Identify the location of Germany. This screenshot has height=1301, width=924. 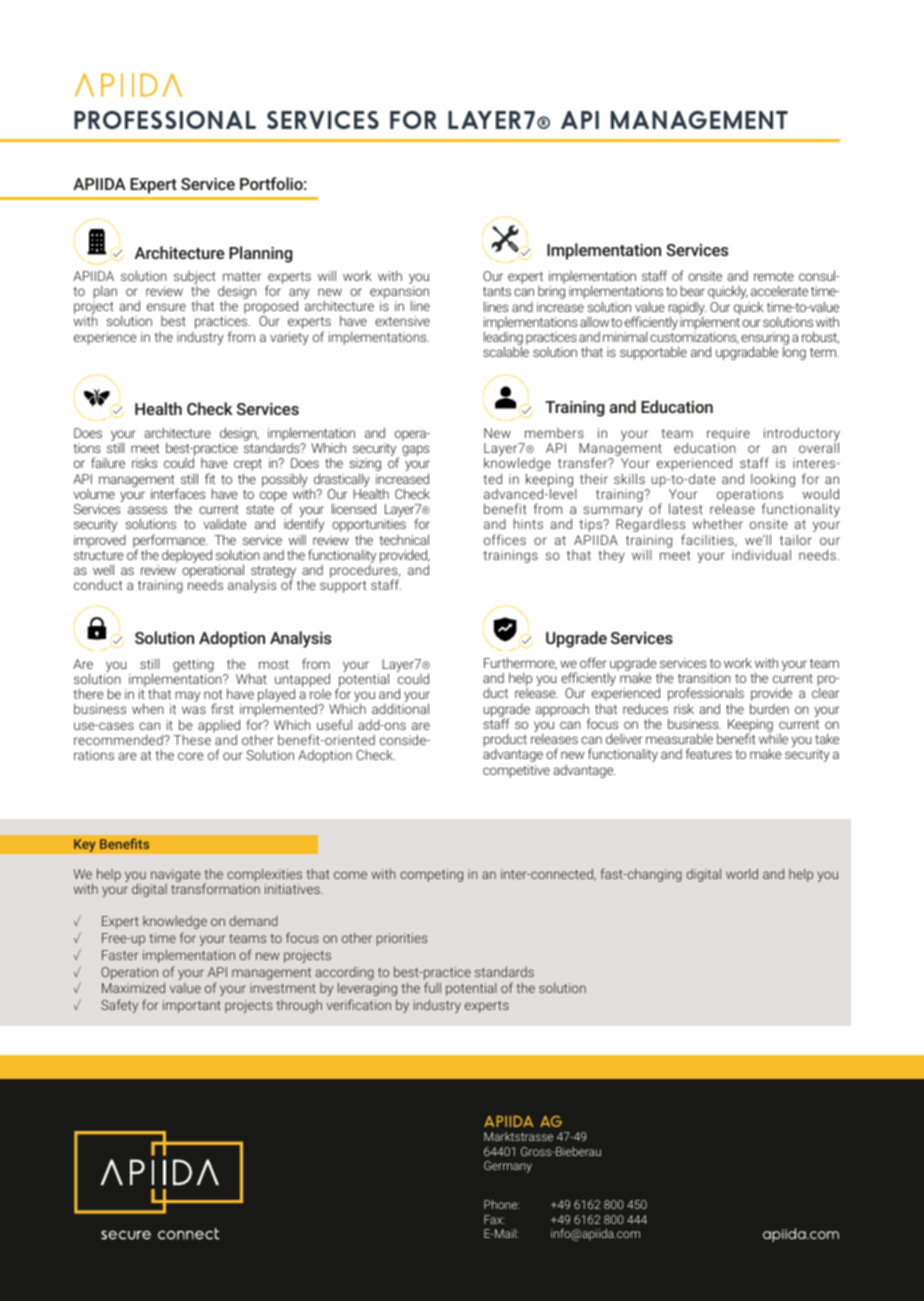
(508, 1167).
